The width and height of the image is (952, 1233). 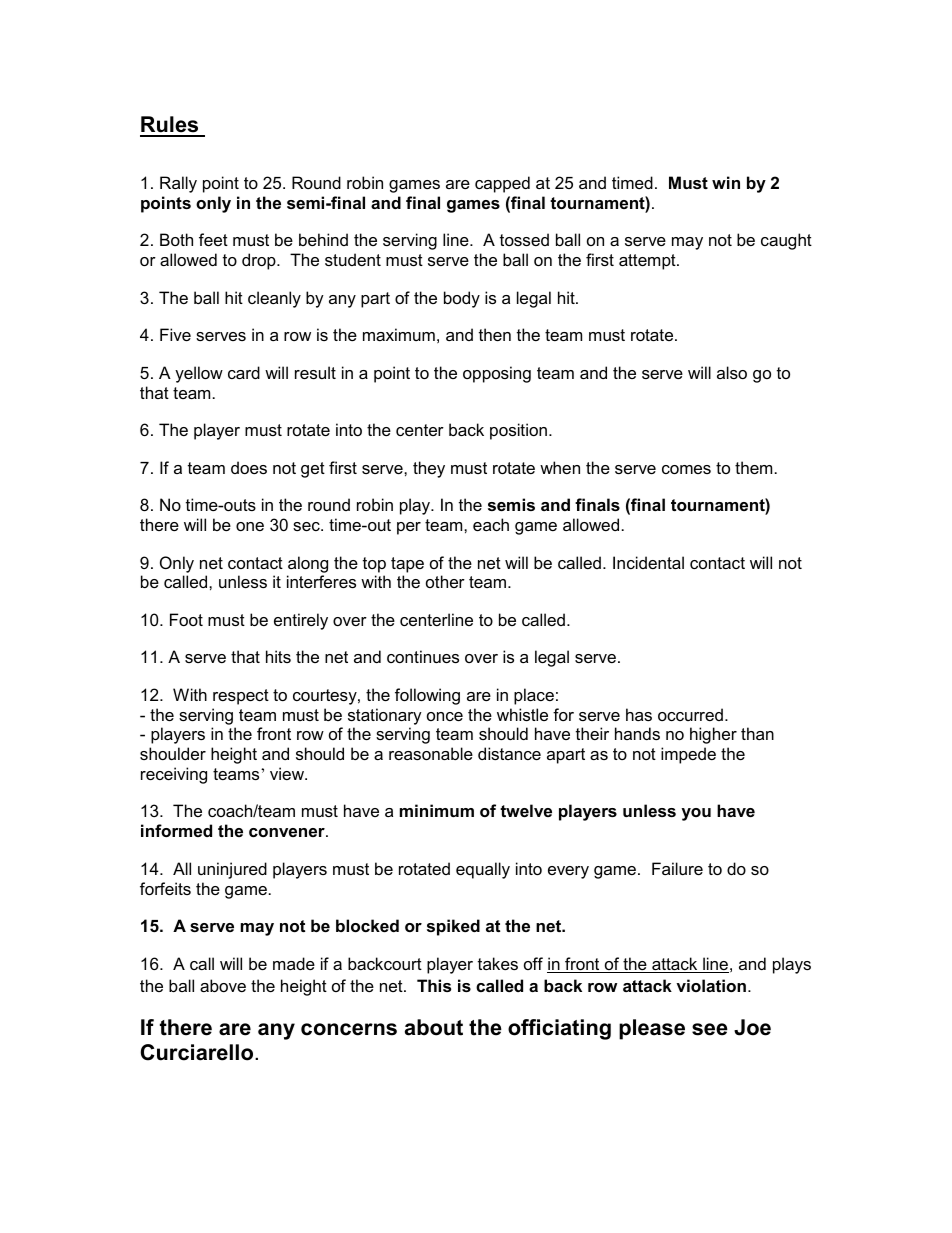 I want to click on minimum, so click(x=437, y=810).
